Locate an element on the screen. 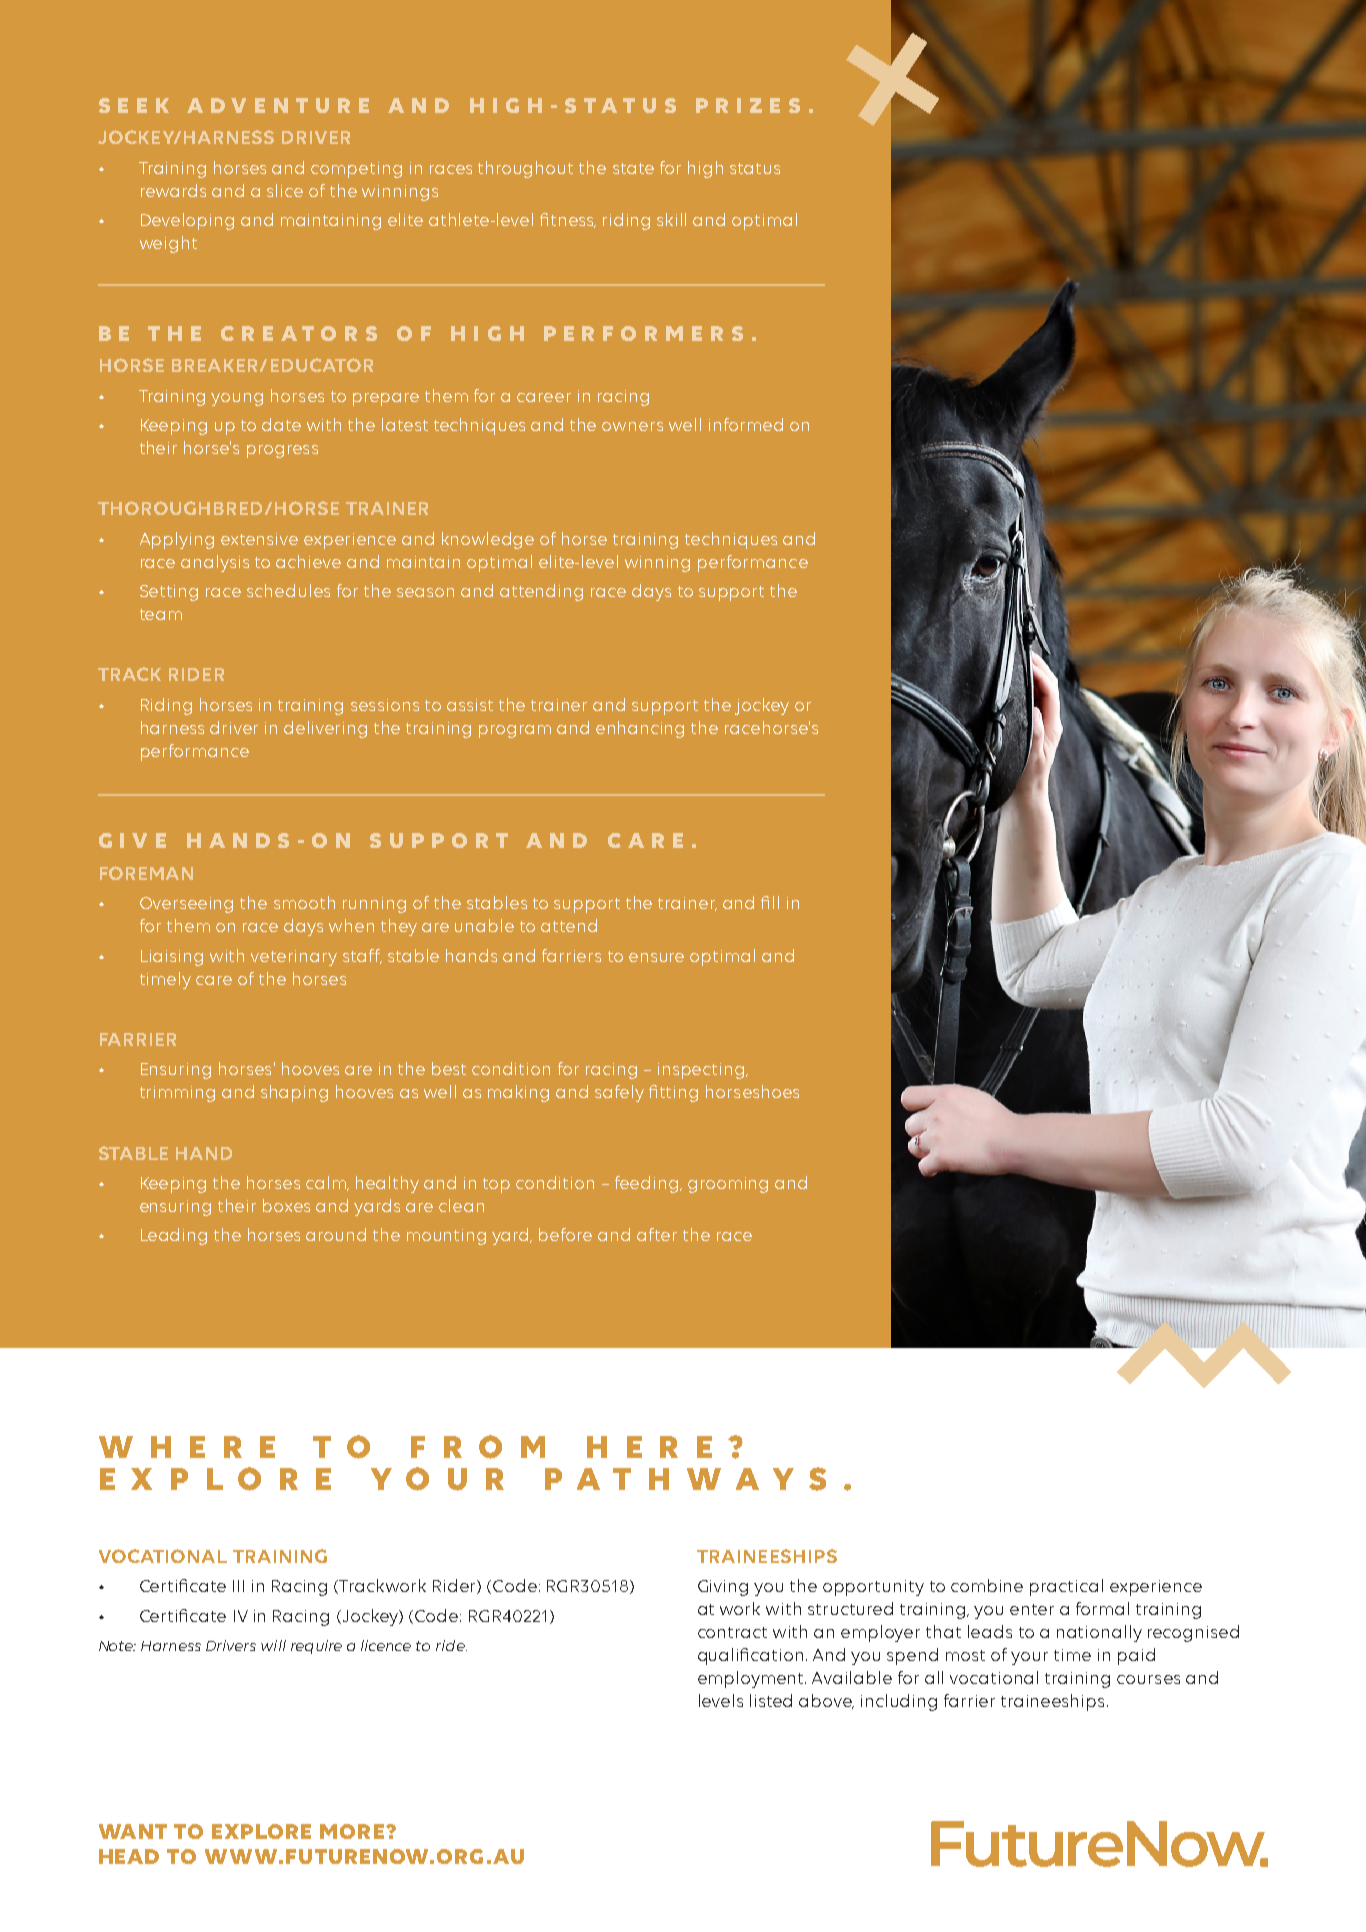 The width and height of the screenshot is (1366, 1932). informed is located at coordinates (746, 424).
